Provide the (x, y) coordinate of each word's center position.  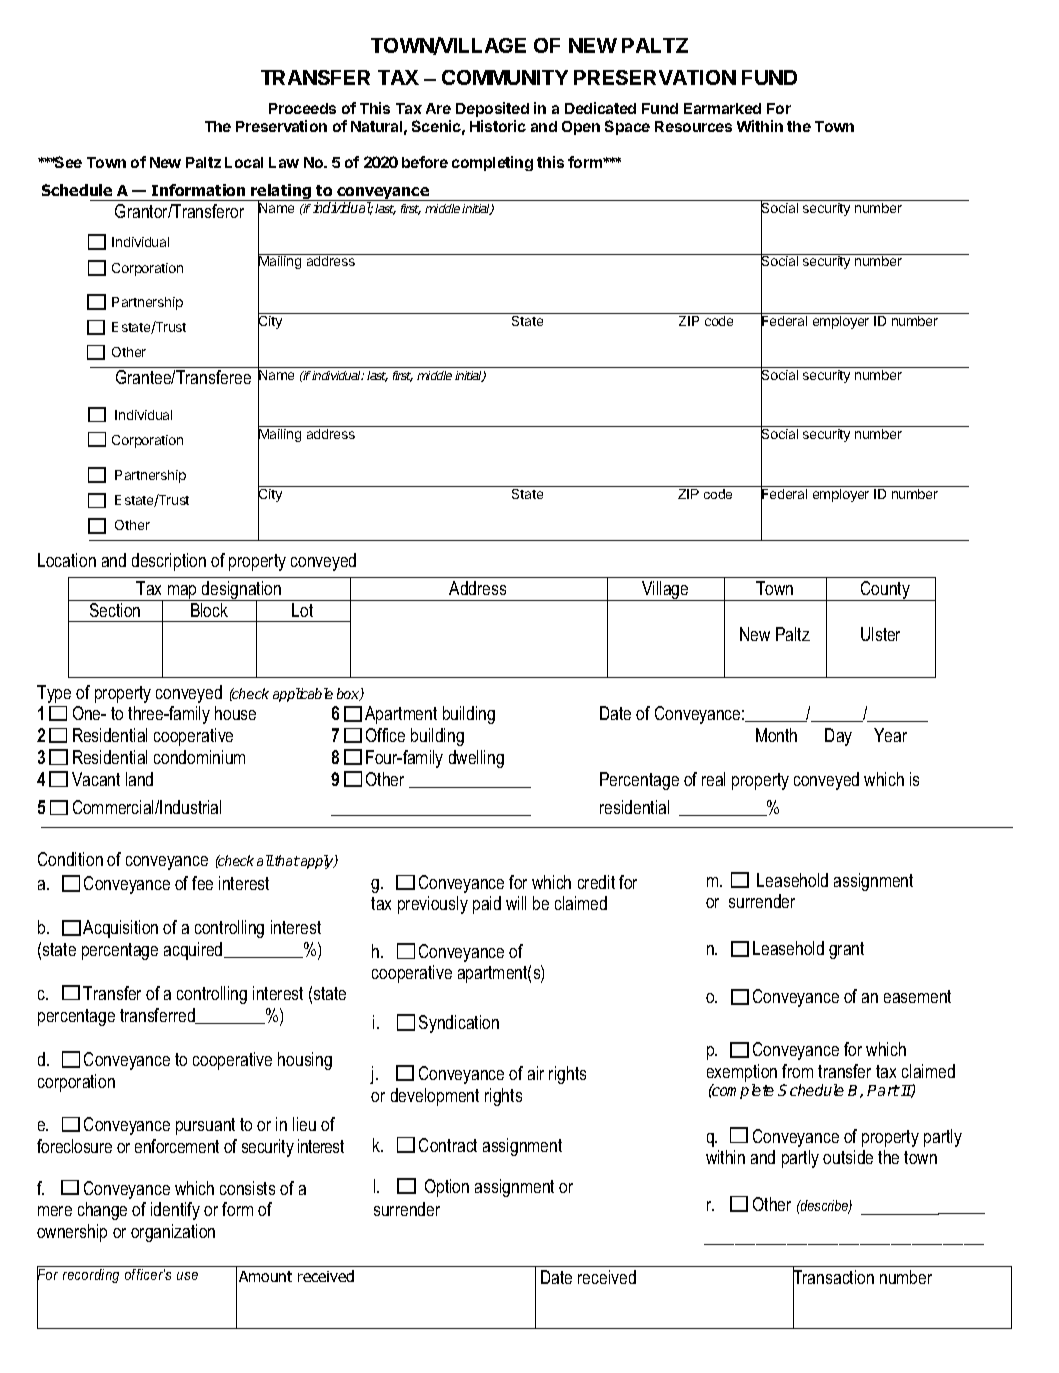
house (235, 713)
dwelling (476, 759)
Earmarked (722, 108)
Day (838, 737)
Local (244, 162)
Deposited (492, 109)
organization (173, 1233)
